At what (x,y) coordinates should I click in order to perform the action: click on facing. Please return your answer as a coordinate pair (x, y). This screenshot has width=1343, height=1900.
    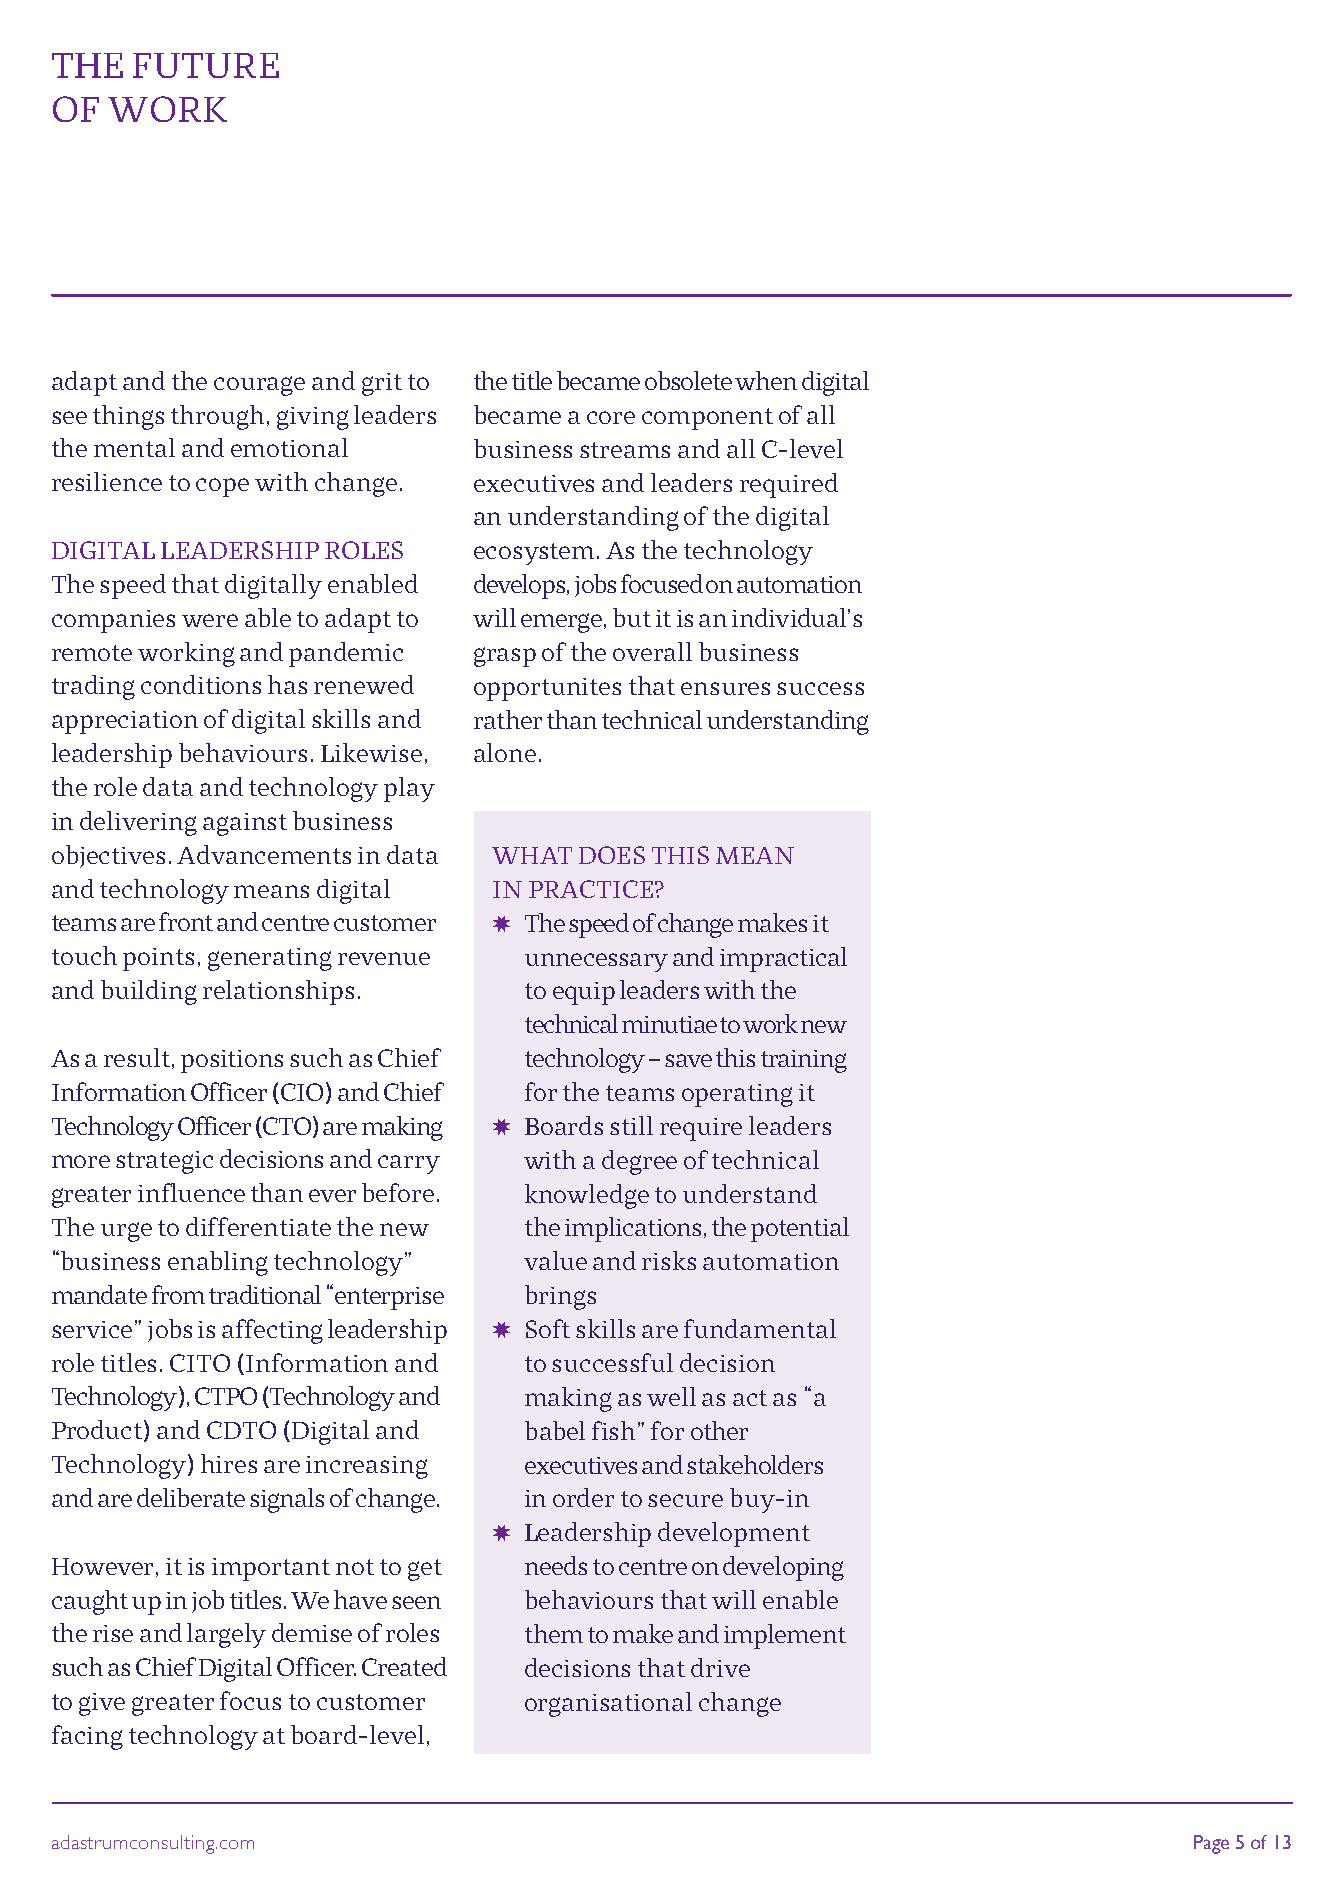
    Looking at the image, I should click on (87, 1737).
